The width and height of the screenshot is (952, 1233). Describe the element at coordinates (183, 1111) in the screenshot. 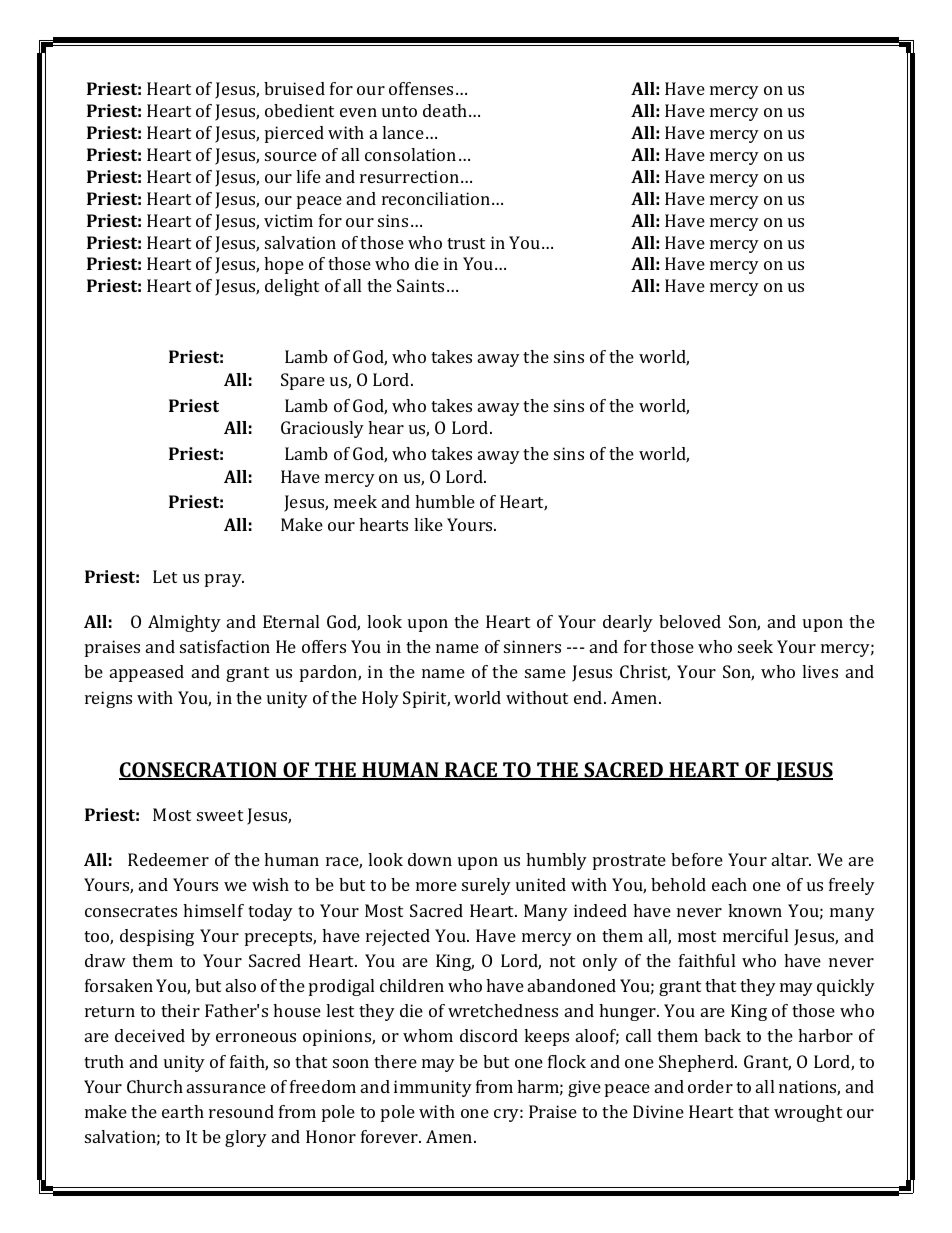

I see `earth` at that location.
